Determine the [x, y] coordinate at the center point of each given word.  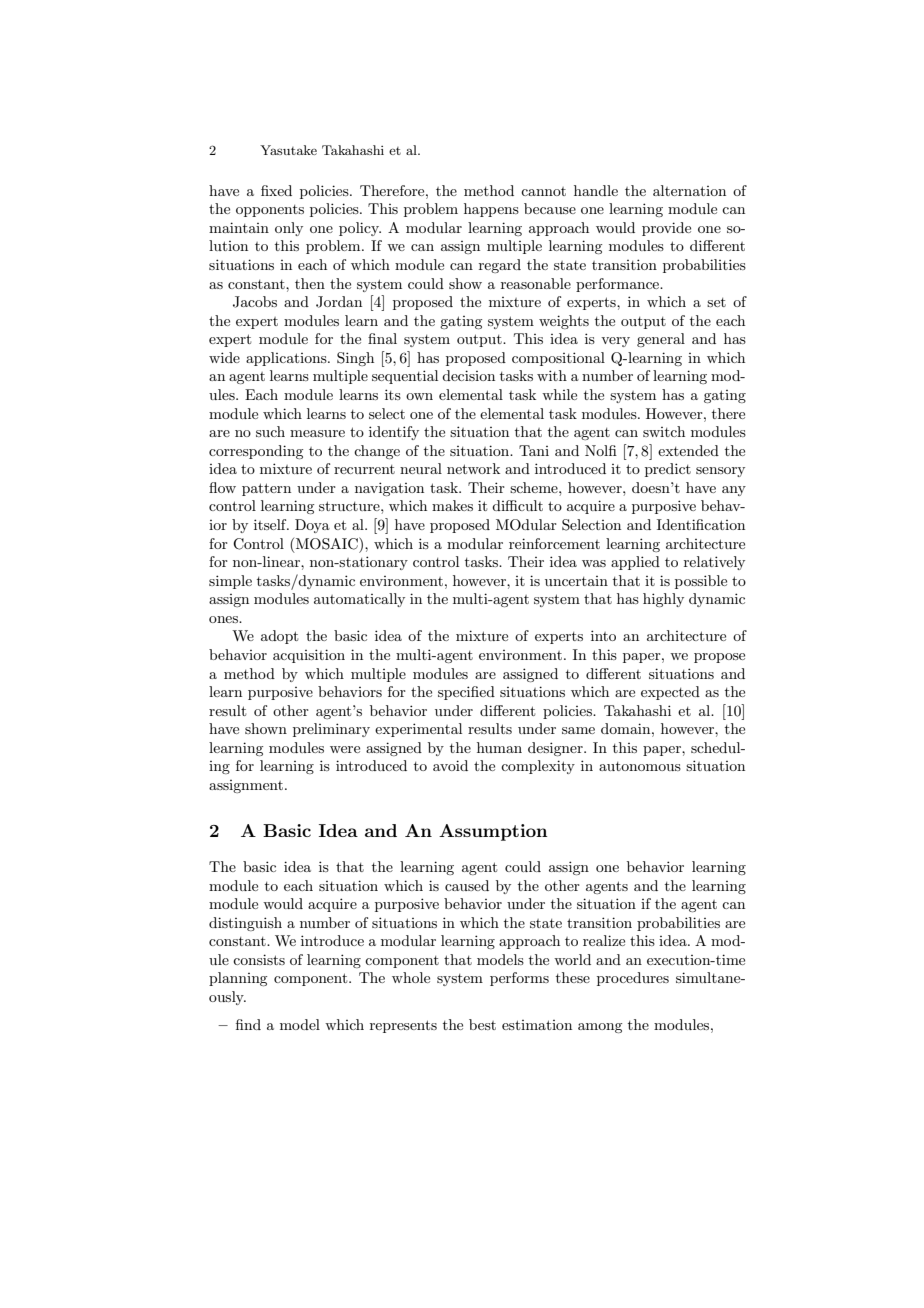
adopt [279, 637]
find [248, 1024]
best [482, 1024]
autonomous [640, 766]
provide [666, 229]
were [345, 749]
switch [664, 431]
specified [466, 693]
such [270, 431]
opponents [270, 211]
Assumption [493, 832]
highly [663, 600]
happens [491, 210]
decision [468, 375]
